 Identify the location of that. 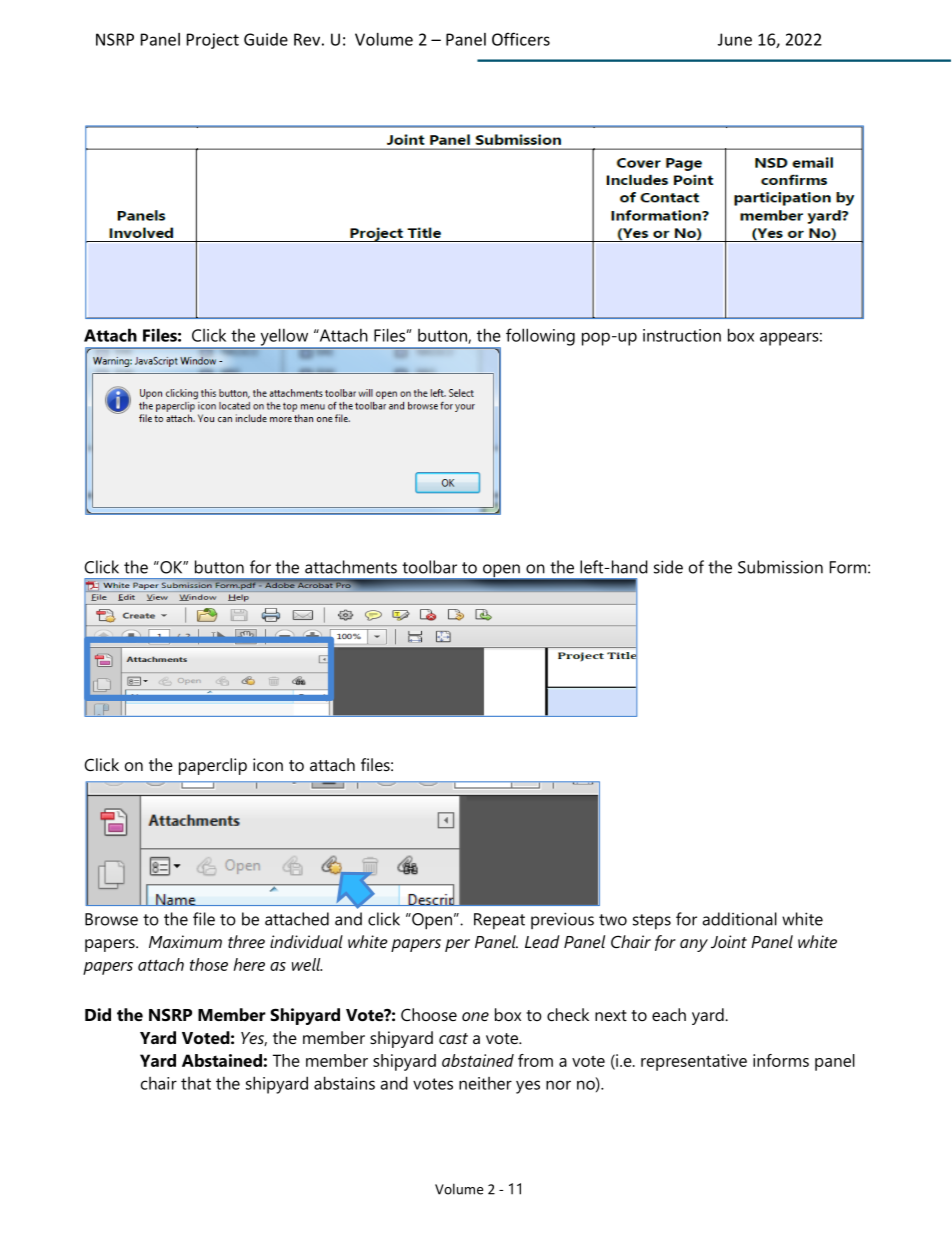
(196, 1083).
